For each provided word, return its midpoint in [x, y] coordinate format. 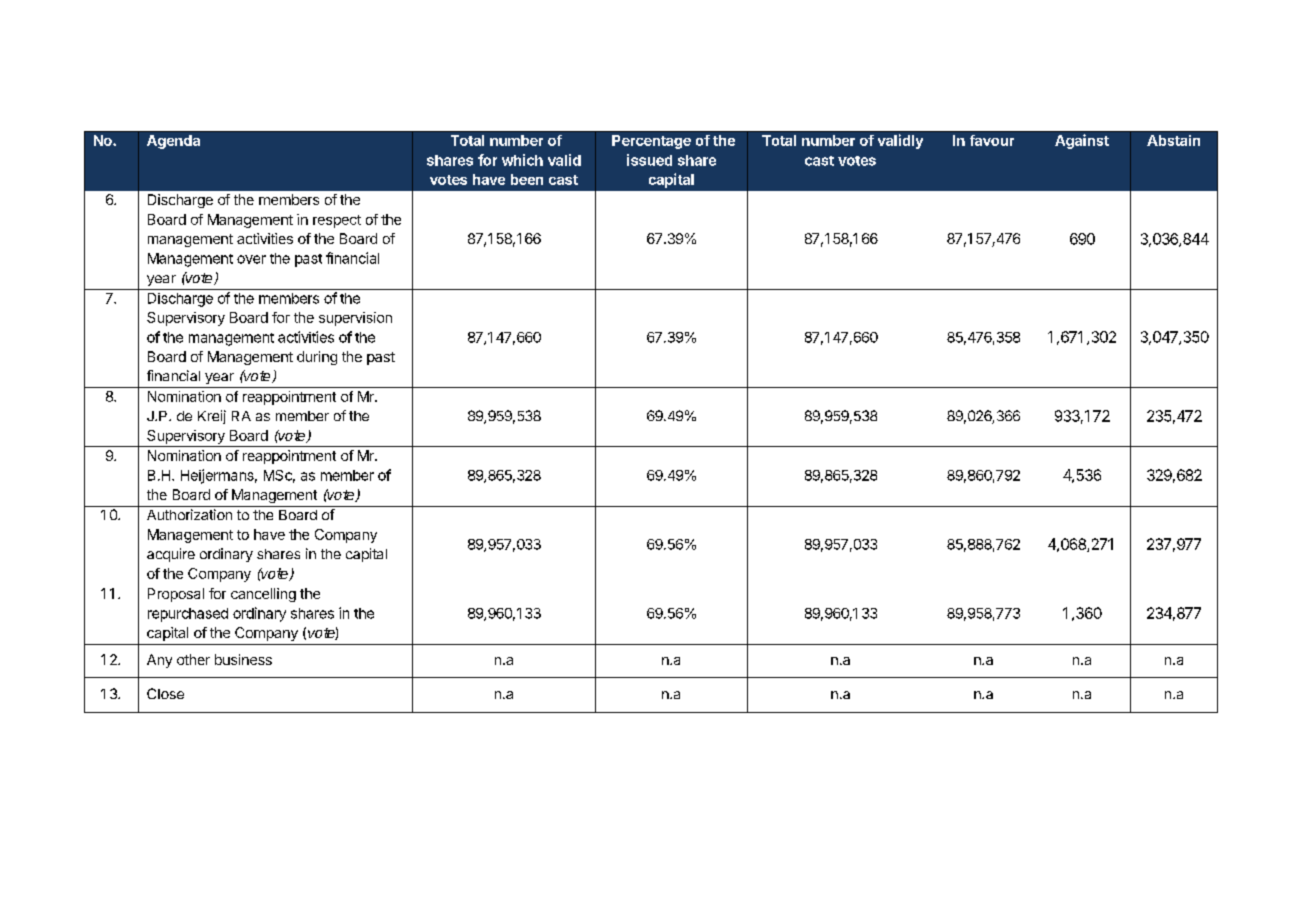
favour [992, 140]
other [193, 659]
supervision [355, 319]
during [317, 358]
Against [1082, 141]
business [243, 659]
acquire [171, 555]
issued [649, 160]
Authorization [189, 514]
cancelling [263, 595]
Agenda [173, 142]
